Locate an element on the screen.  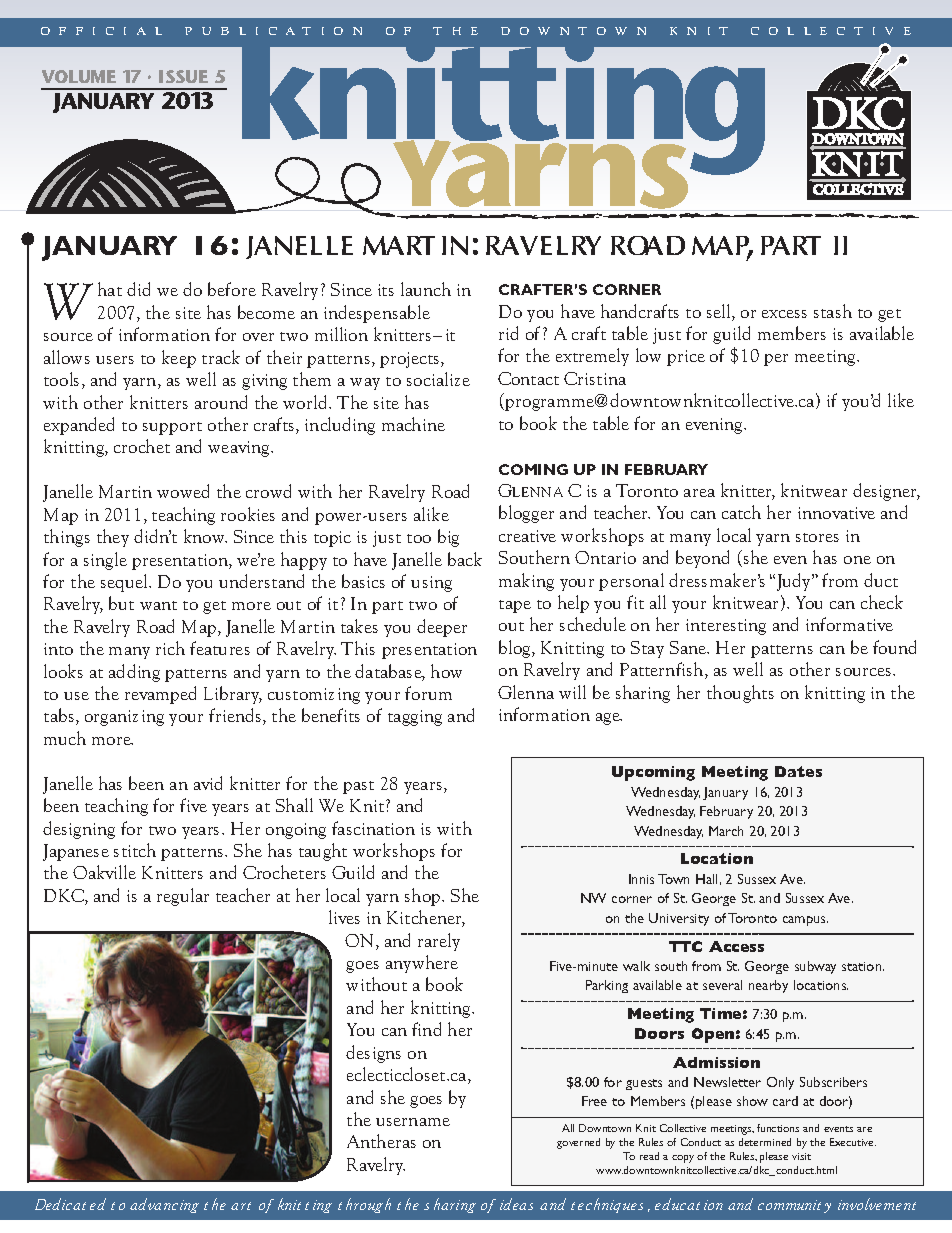
Judy is located at coordinates (793, 582).
